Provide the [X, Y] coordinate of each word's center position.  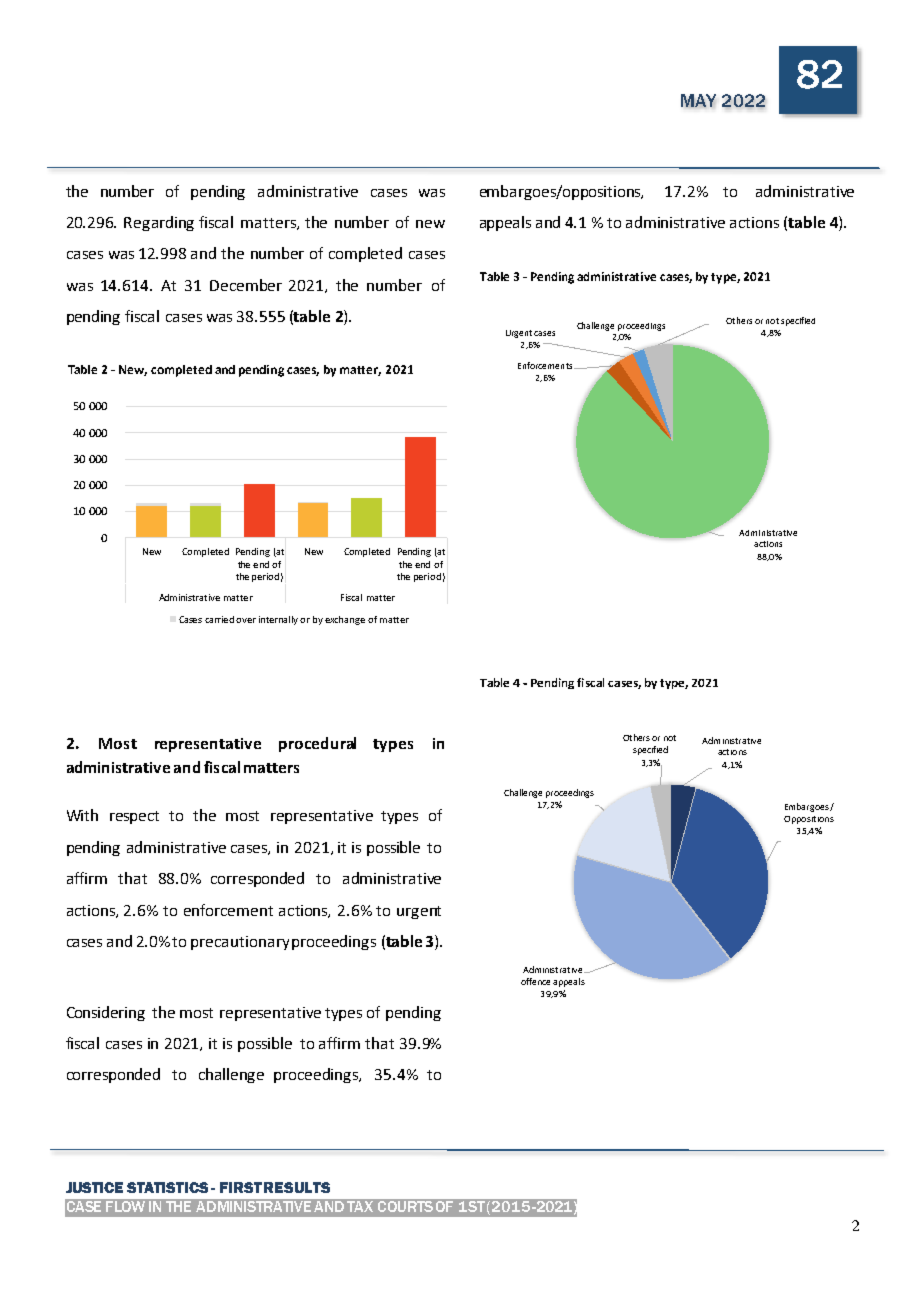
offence [535, 981]
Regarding [159, 223]
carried [221, 619]
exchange [345, 620]
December [246, 285]
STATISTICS [167, 1187]
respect [134, 817]
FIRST [241, 1187]
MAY [698, 101]
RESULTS [297, 1187]
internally [280, 620]
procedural [317, 744]
